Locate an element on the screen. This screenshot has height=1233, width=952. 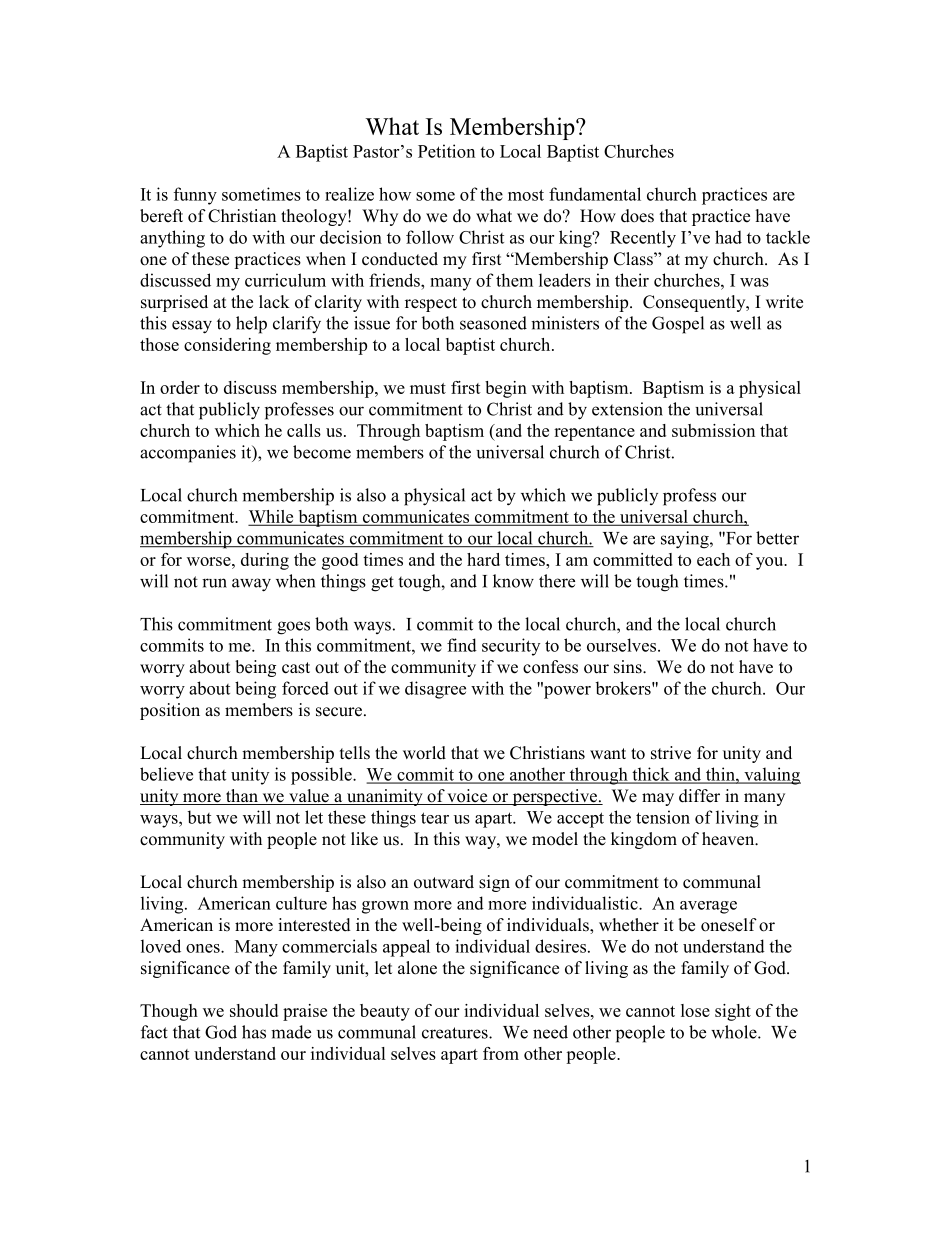
know is located at coordinates (513, 581).
